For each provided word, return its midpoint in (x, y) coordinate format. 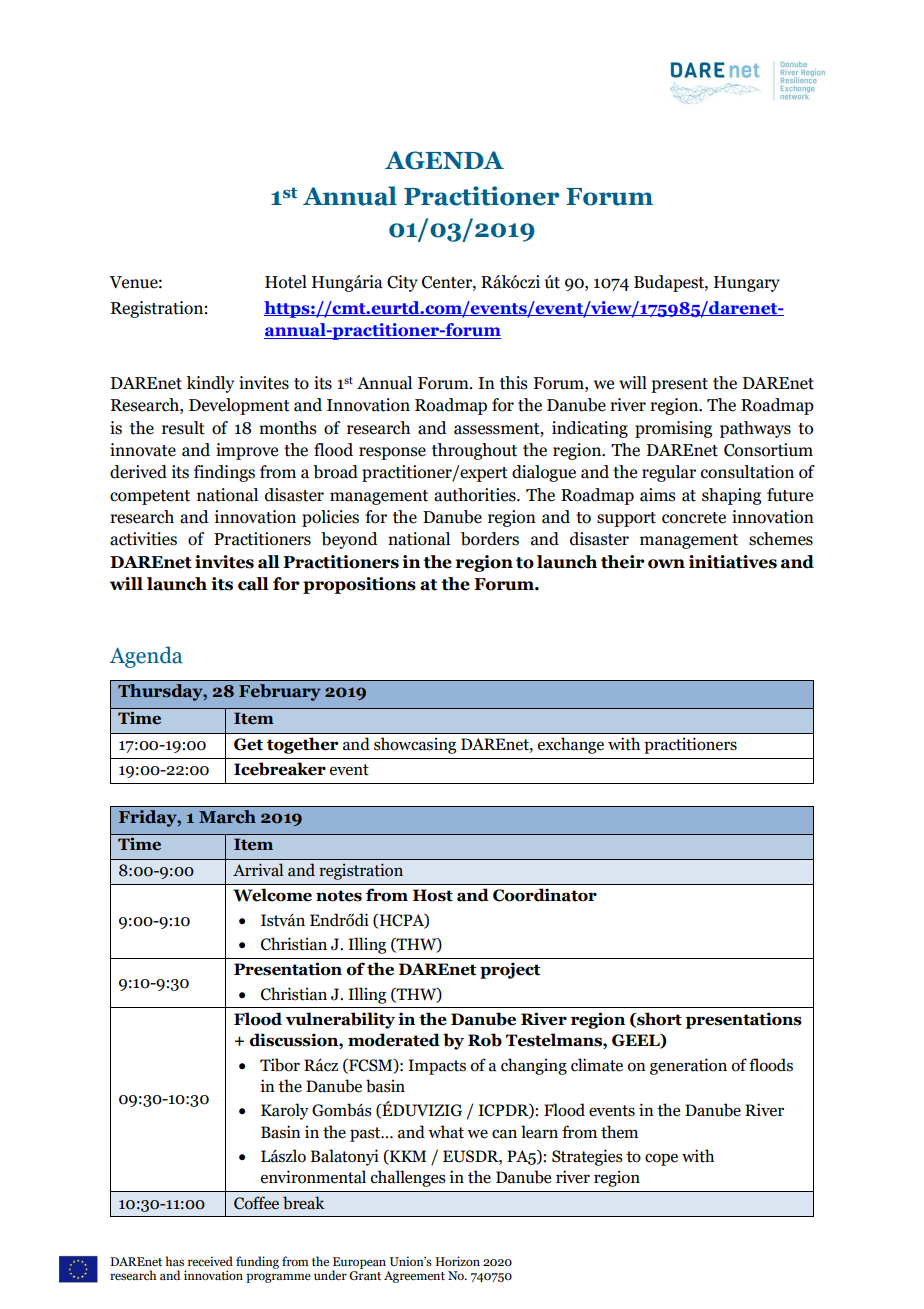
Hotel (286, 282)
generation (688, 1066)
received (210, 1261)
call (253, 584)
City (402, 283)
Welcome (272, 895)
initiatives (733, 562)
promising (673, 429)
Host (433, 895)
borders (490, 539)
